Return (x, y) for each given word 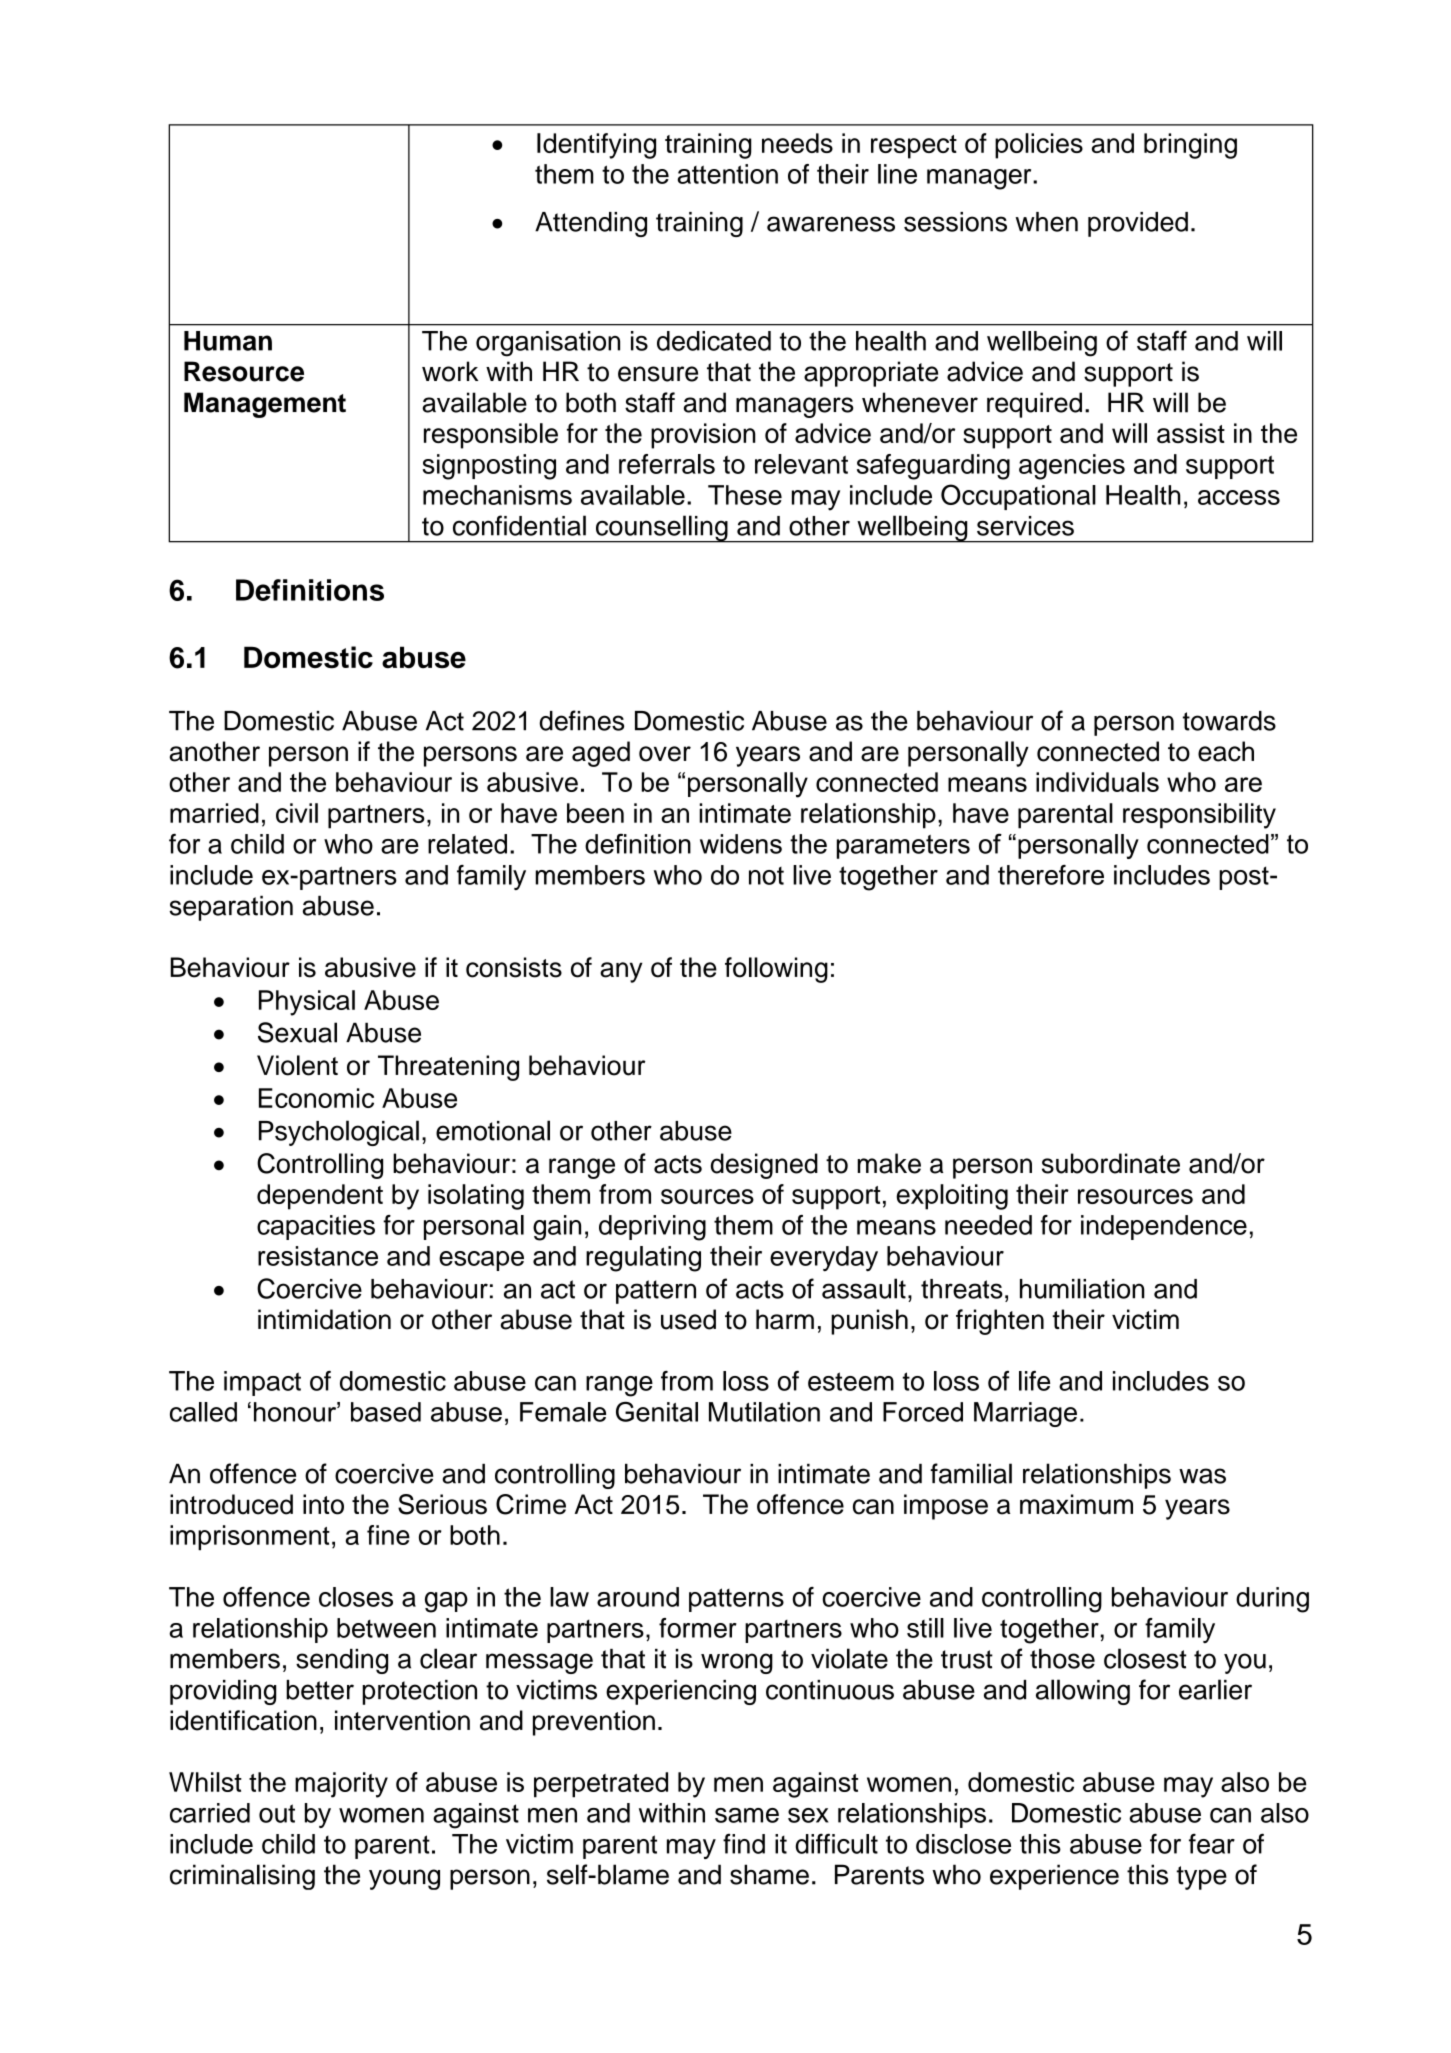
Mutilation (764, 1412)
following (776, 970)
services (1025, 526)
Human (228, 341)
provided (1138, 224)
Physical (307, 1003)
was (1202, 1476)
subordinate (1111, 1163)
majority (341, 1785)
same (747, 1815)
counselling (662, 529)
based (386, 1412)
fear (1212, 1843)
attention (727, 174)
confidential (519, 525)
